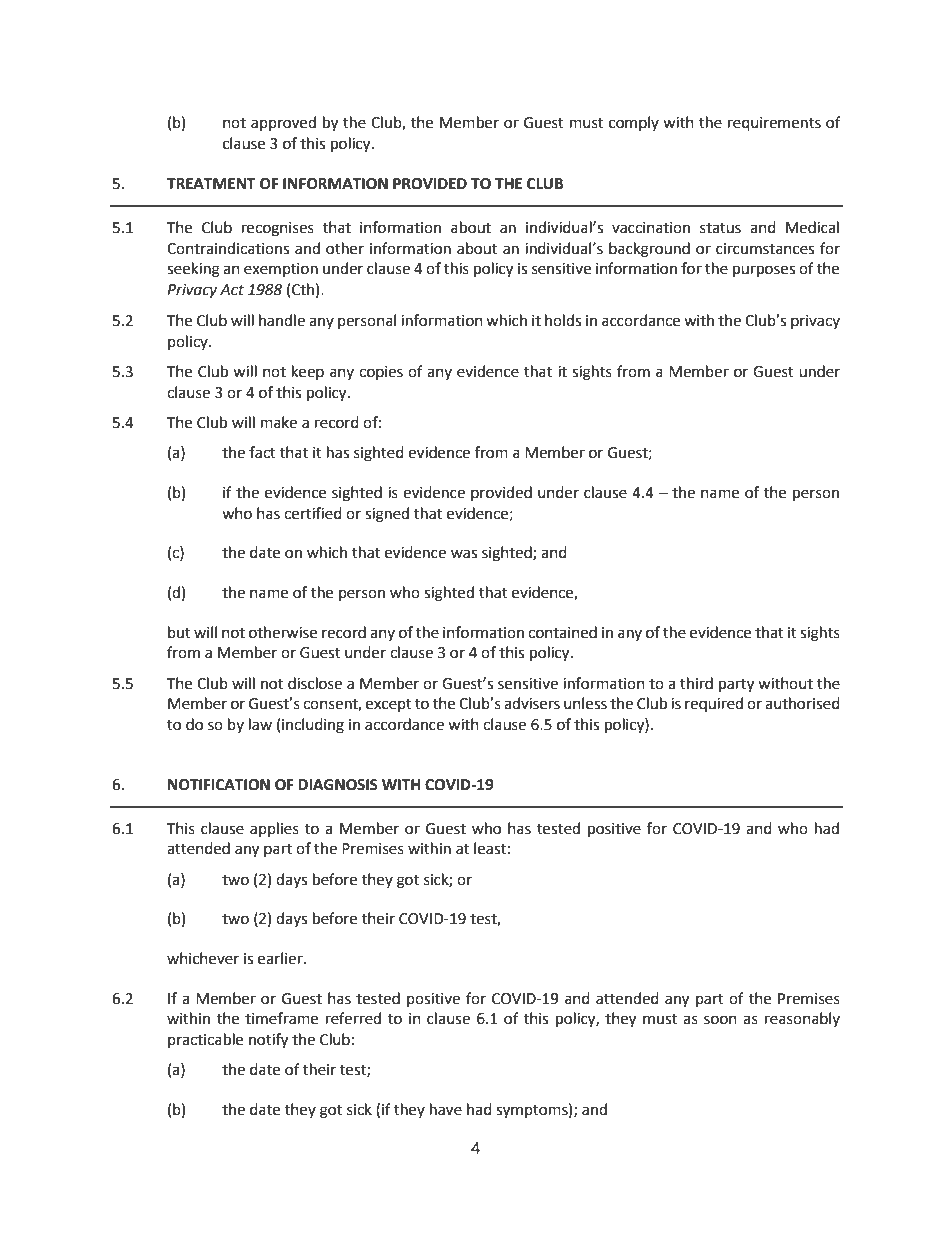  What do you see at coordinates (774, 124) in the screenshot?
I see `requirements` at bounding box center [774, 124].
